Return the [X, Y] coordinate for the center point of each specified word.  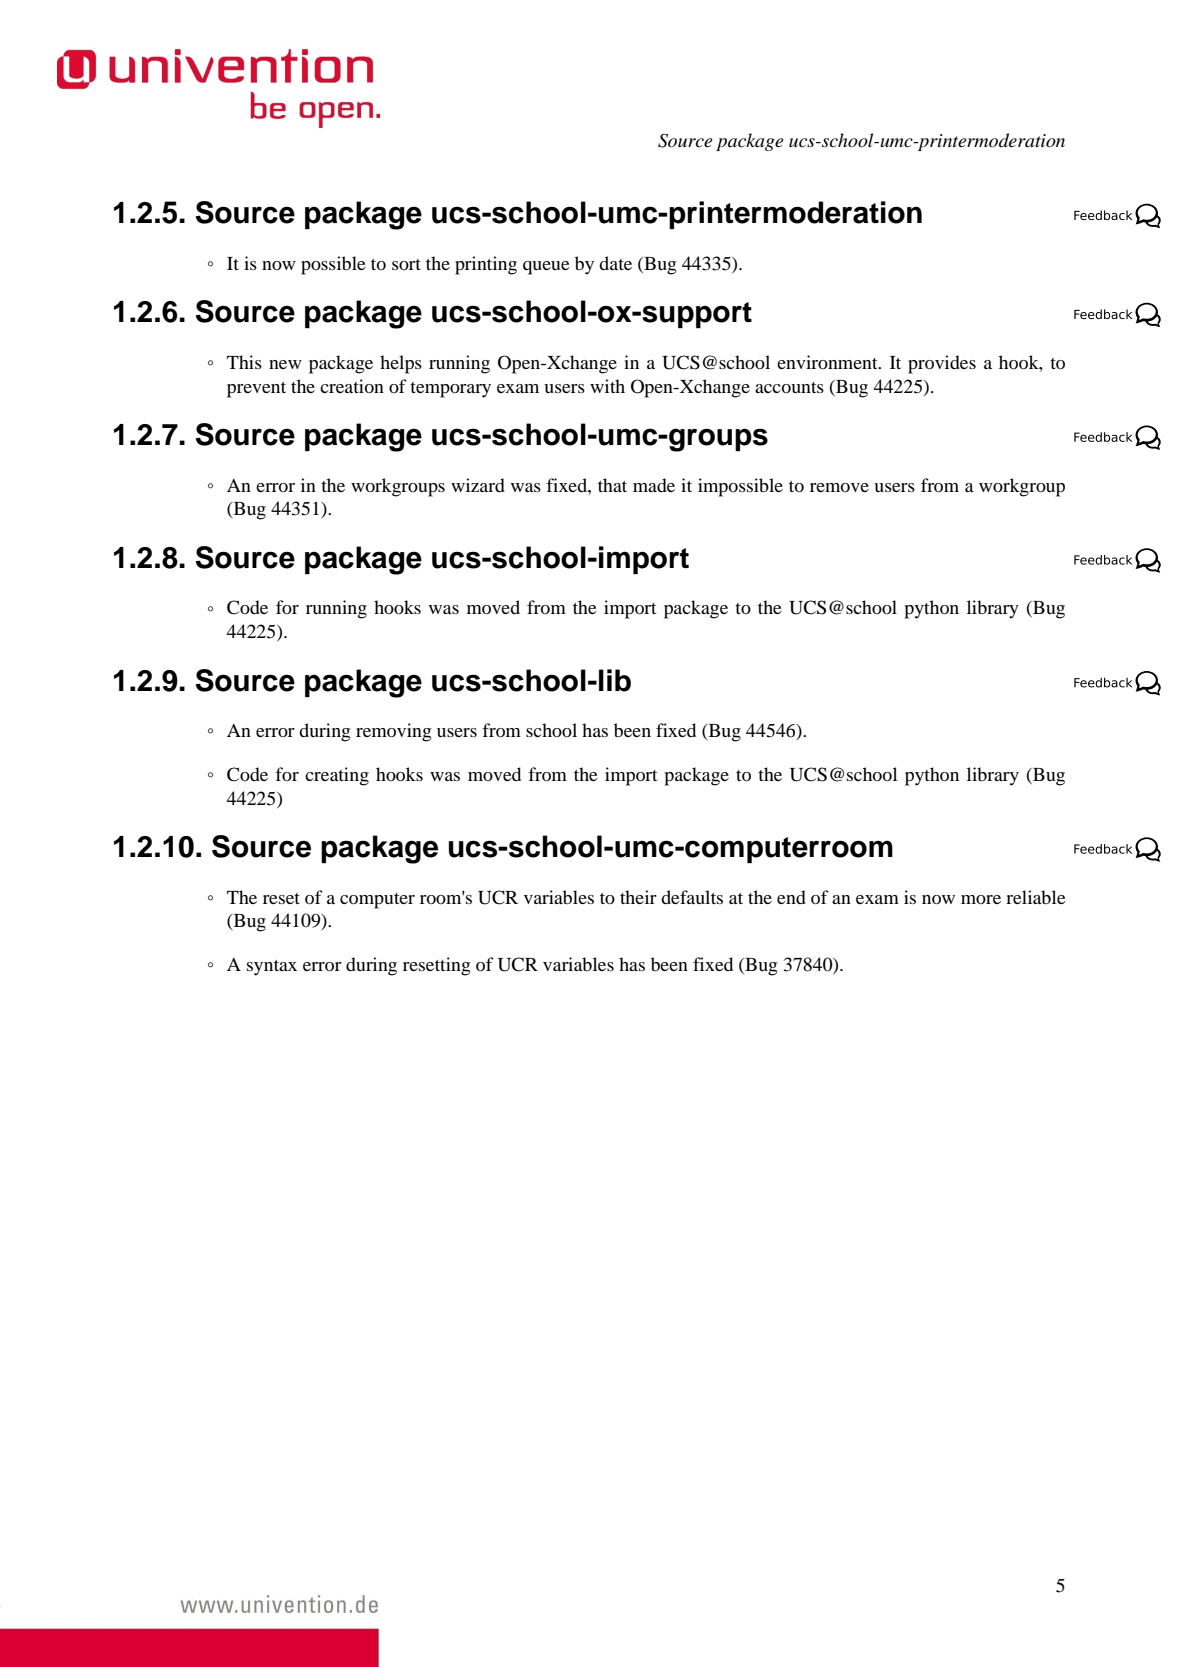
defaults [692, 897]
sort [406, 264]
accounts [789, 387]
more [981, 899]
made [654, 485]
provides [942, 364]
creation [352, 386]
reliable [1036, 897]
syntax [272, 968]
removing [393, 732]
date [615, 263]
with [607, 386]
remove [839, 487]
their [638, 897]
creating [337, 776]
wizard [478, 485]
